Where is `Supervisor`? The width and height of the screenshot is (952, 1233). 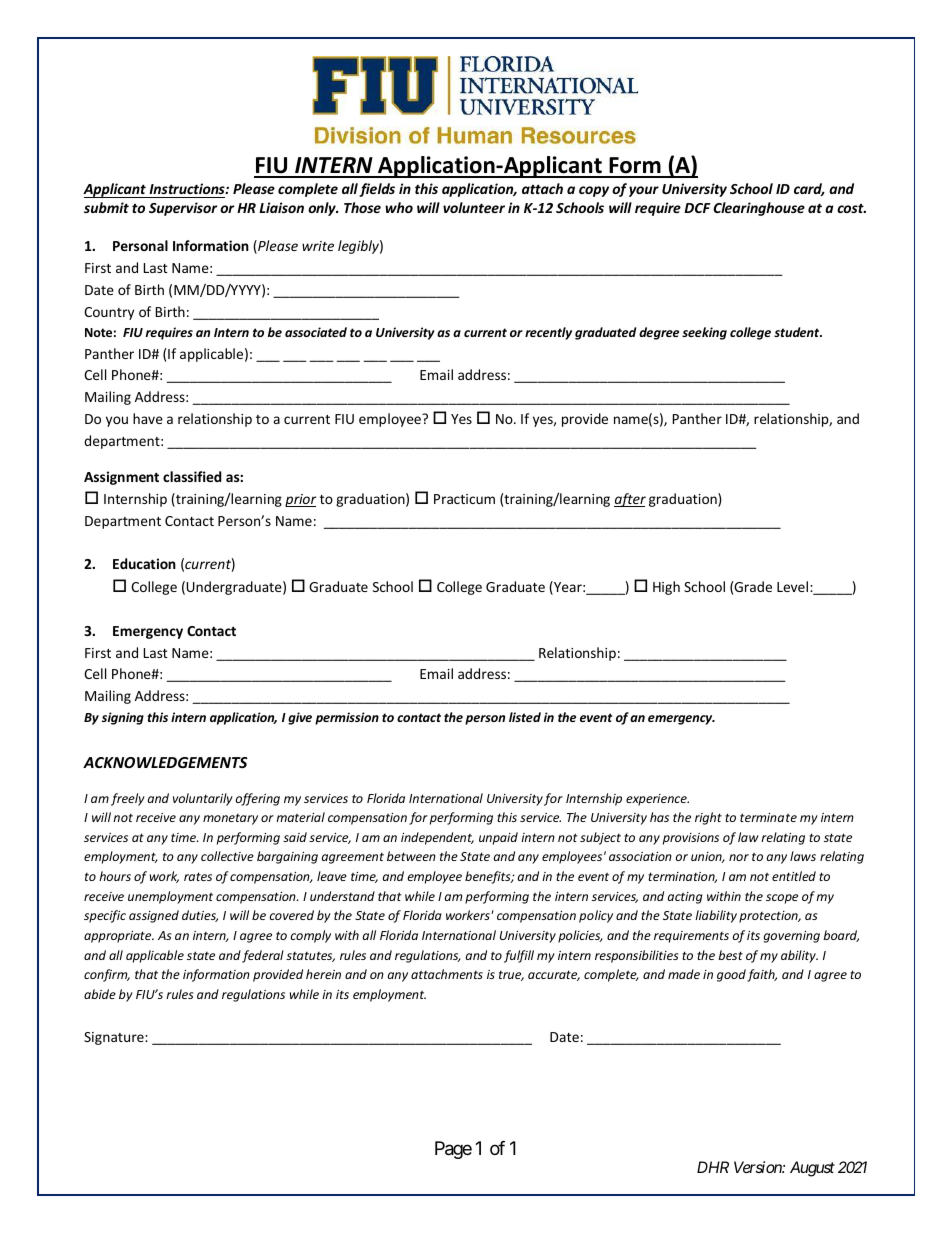
Supervisor is located at coordinates (183, 209).
